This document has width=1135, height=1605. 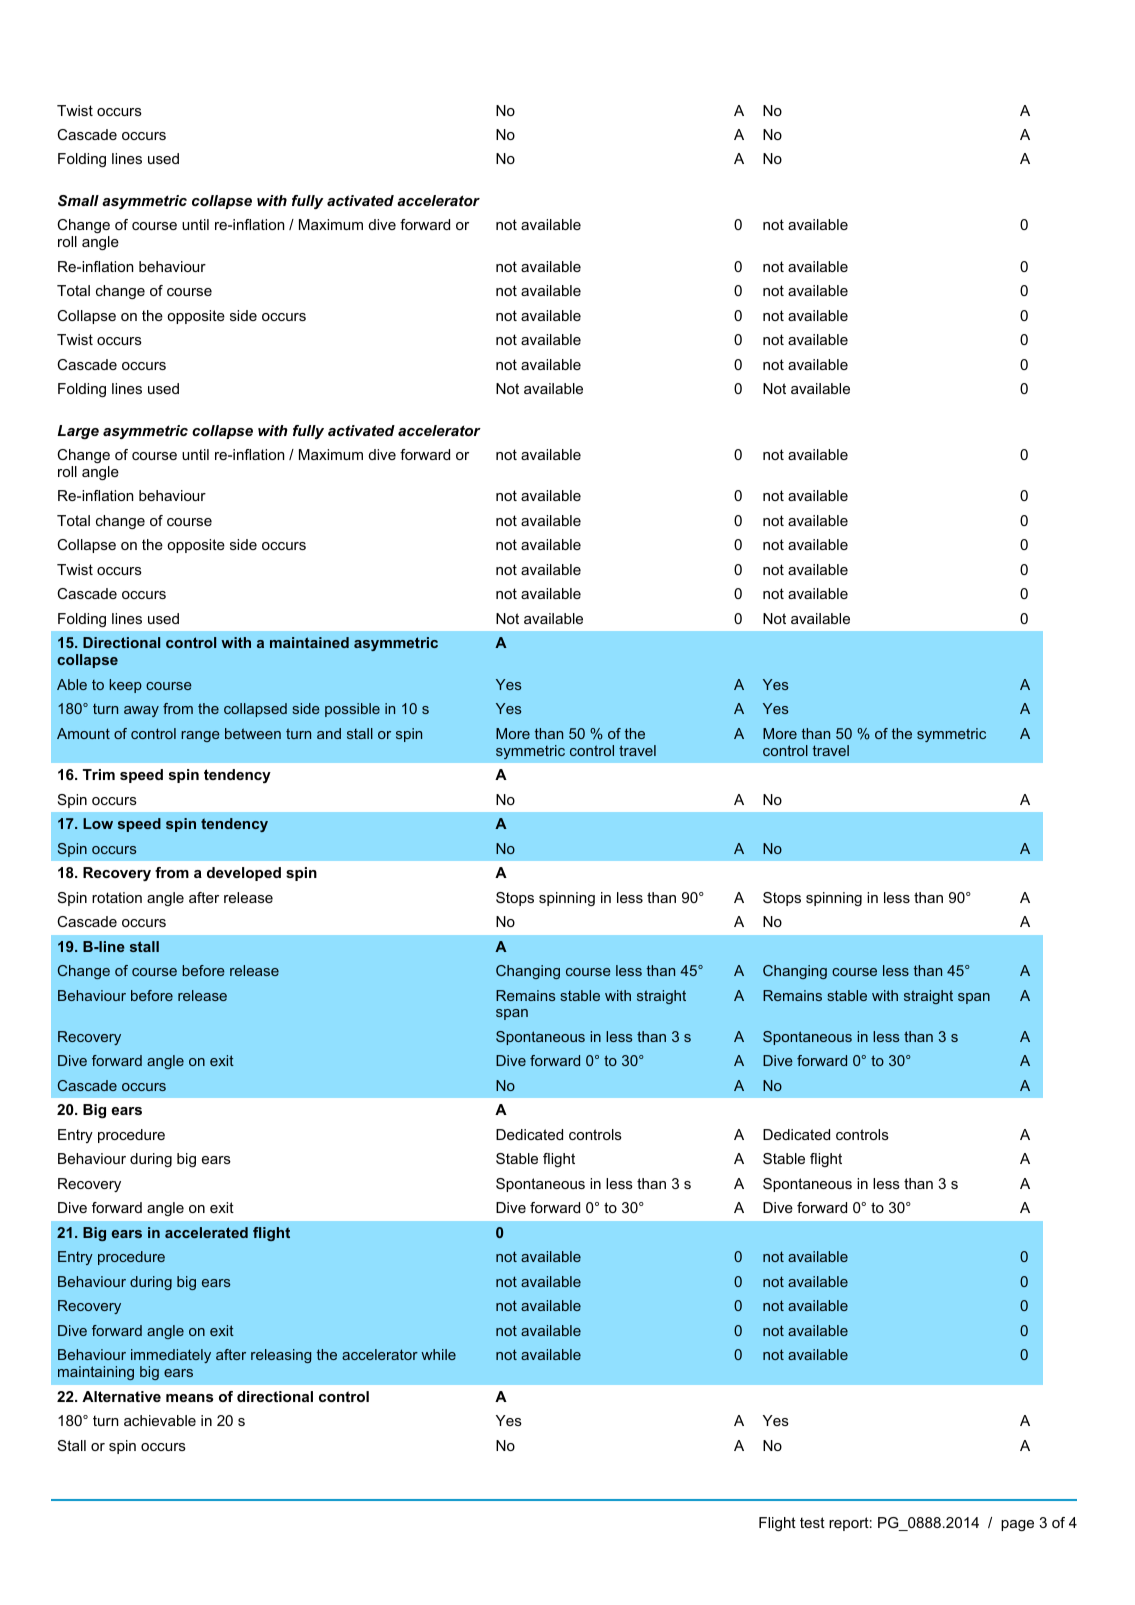 What do you see at coordinates (309, 642) in the document?
I see `maintained` at bounding box center [309, 642].
